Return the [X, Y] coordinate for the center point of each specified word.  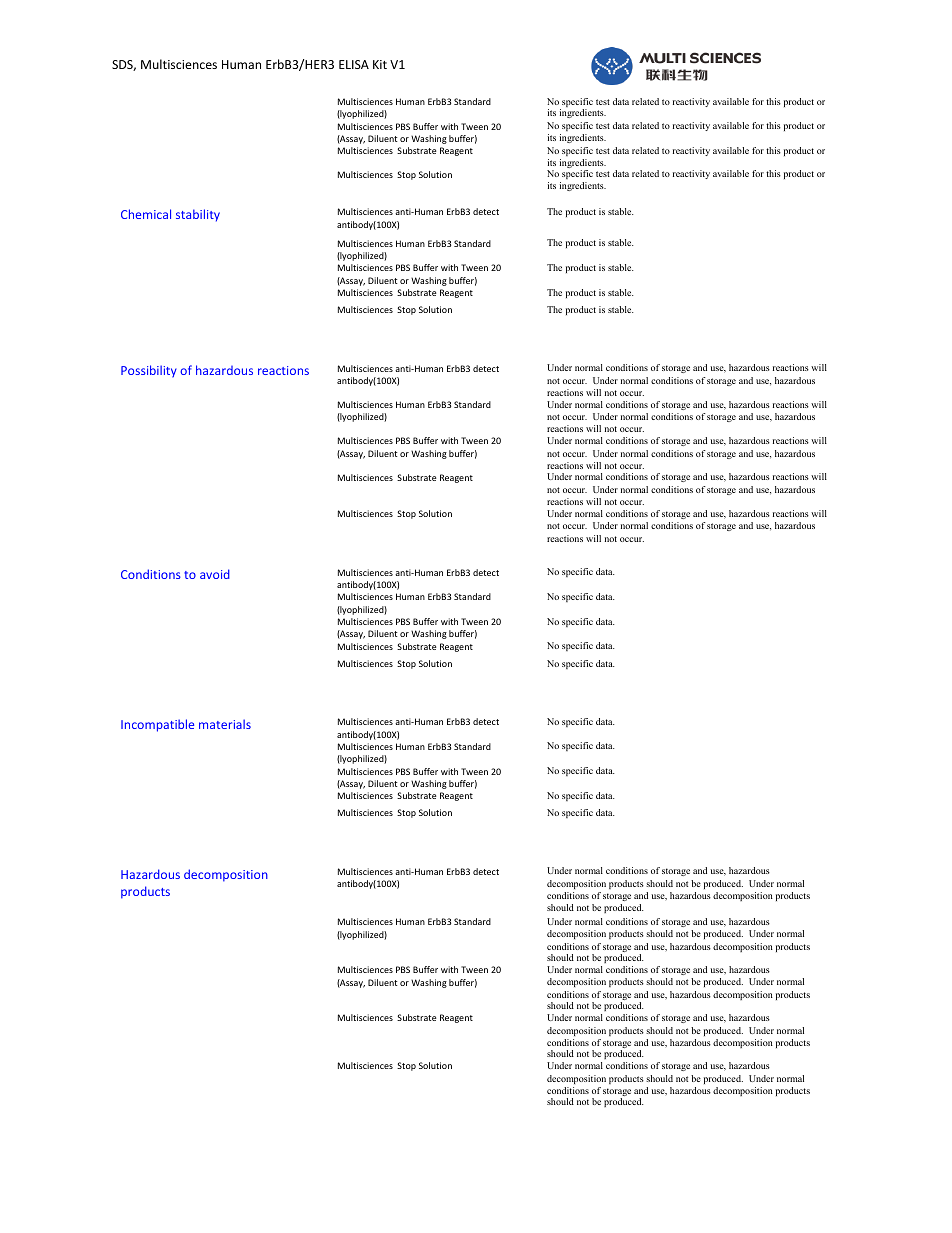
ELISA [354, 64]
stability [198, 215]
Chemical [146, 214]
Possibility [149, 371]
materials [225, 724]
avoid [215, 574]
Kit [380, 64]
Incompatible [157, 725]
